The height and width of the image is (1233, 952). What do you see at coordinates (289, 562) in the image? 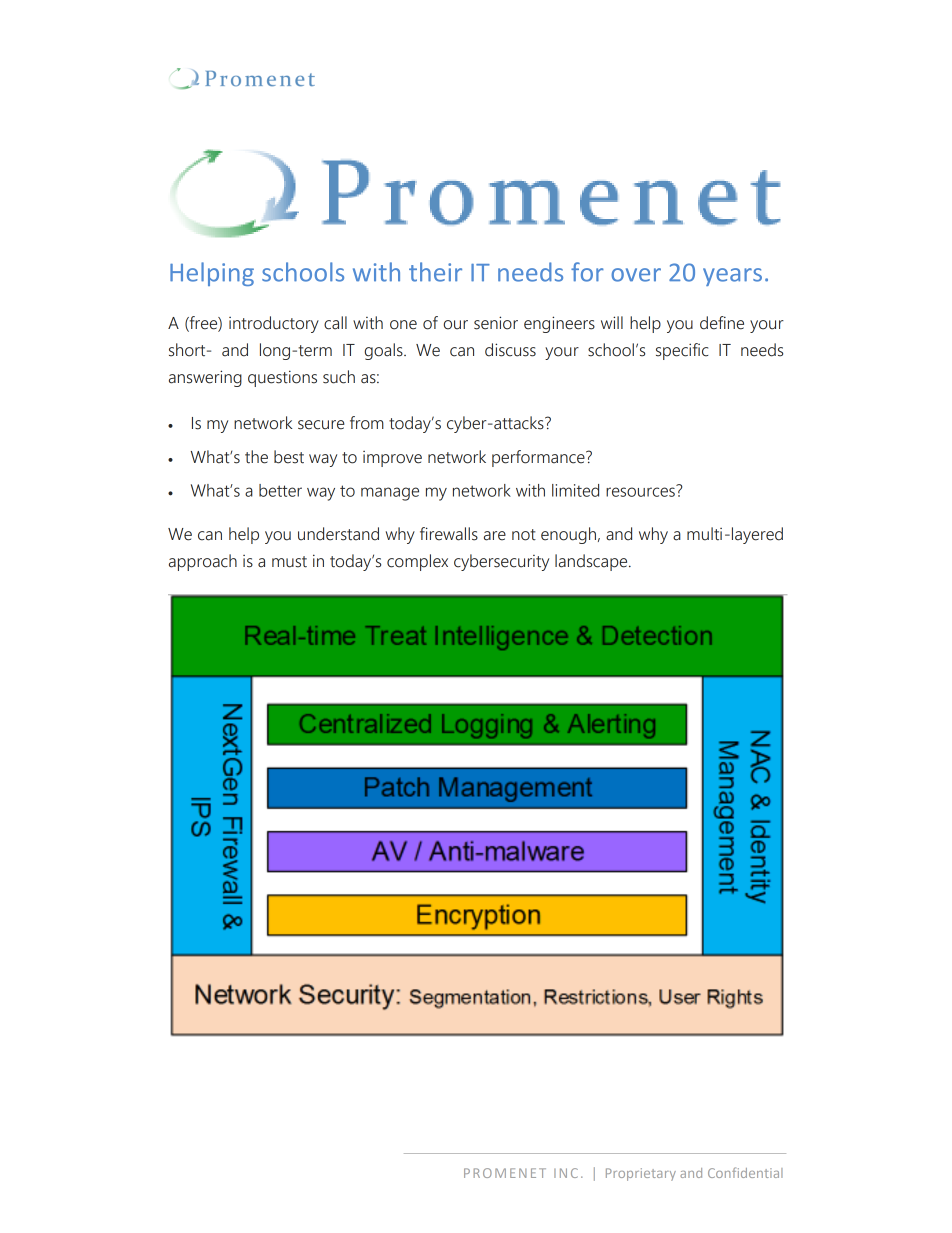
I see `must` at bounding box center [289, 562].
